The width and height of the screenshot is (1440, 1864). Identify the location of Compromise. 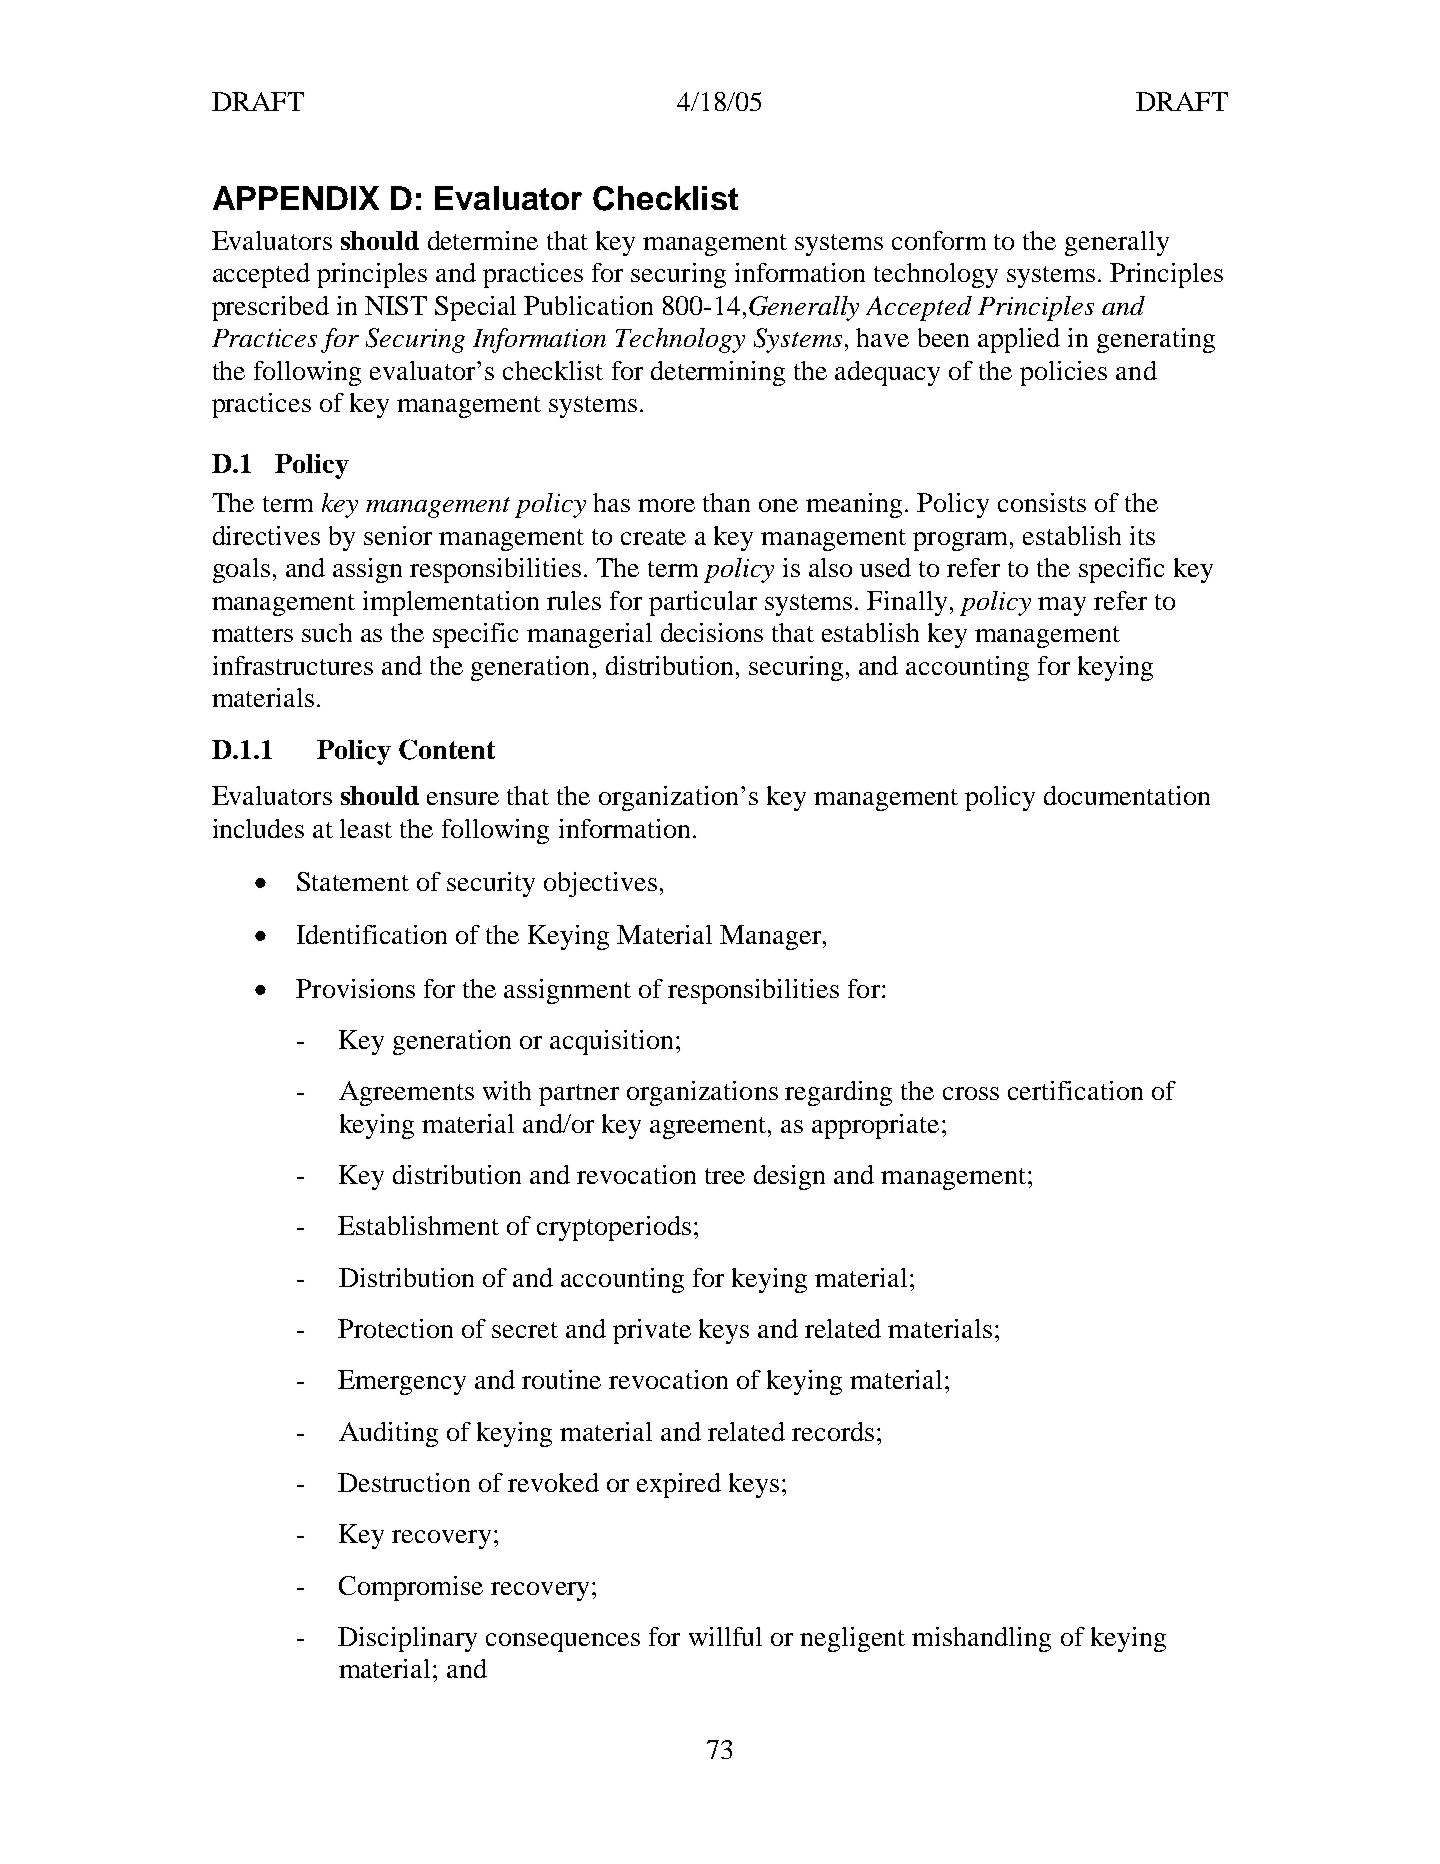
(411, 1588).
